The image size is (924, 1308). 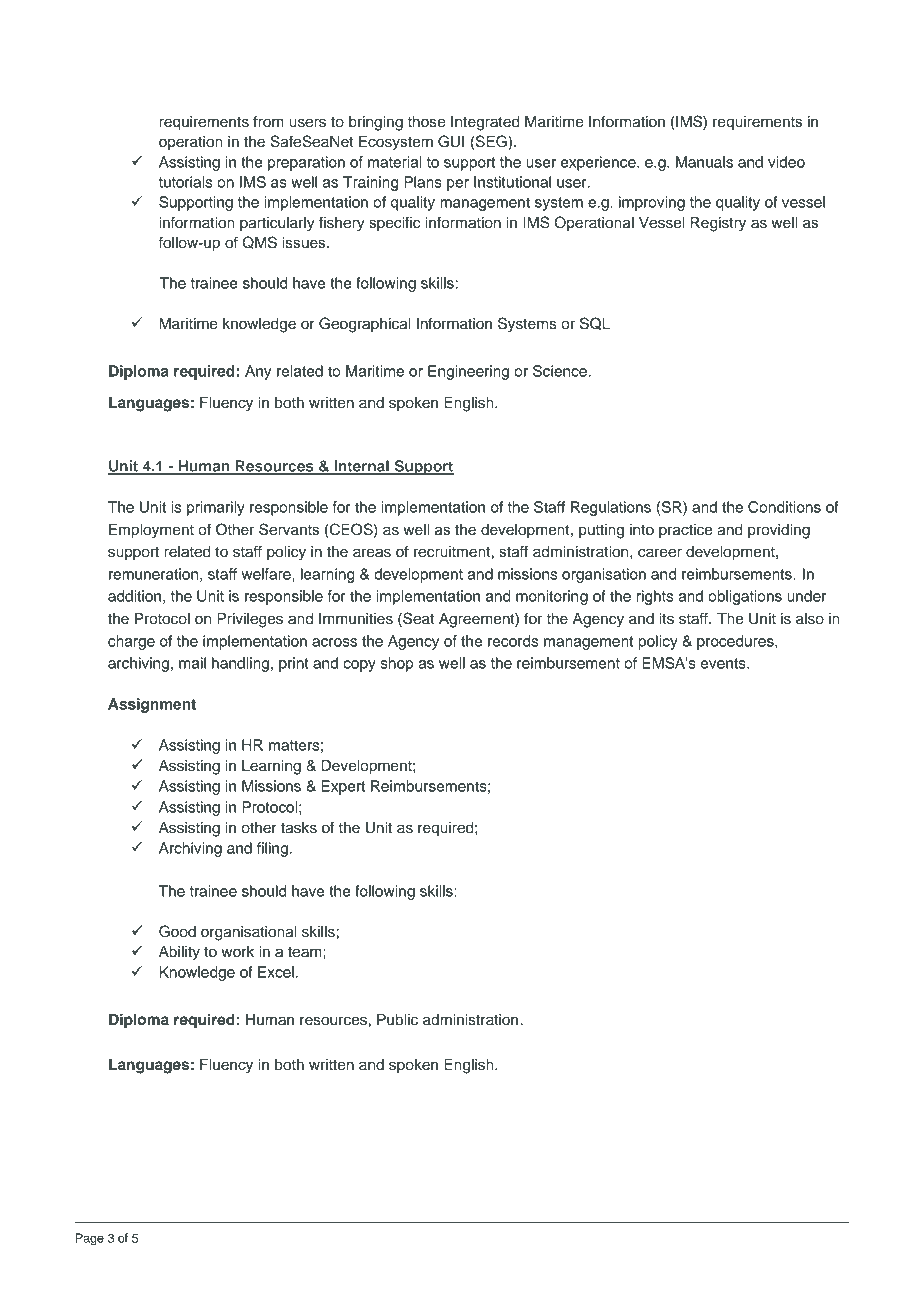 What do you see at coordinates (397, 1020) in the page?
I see `Public` at bounding box center [397, 1020].
